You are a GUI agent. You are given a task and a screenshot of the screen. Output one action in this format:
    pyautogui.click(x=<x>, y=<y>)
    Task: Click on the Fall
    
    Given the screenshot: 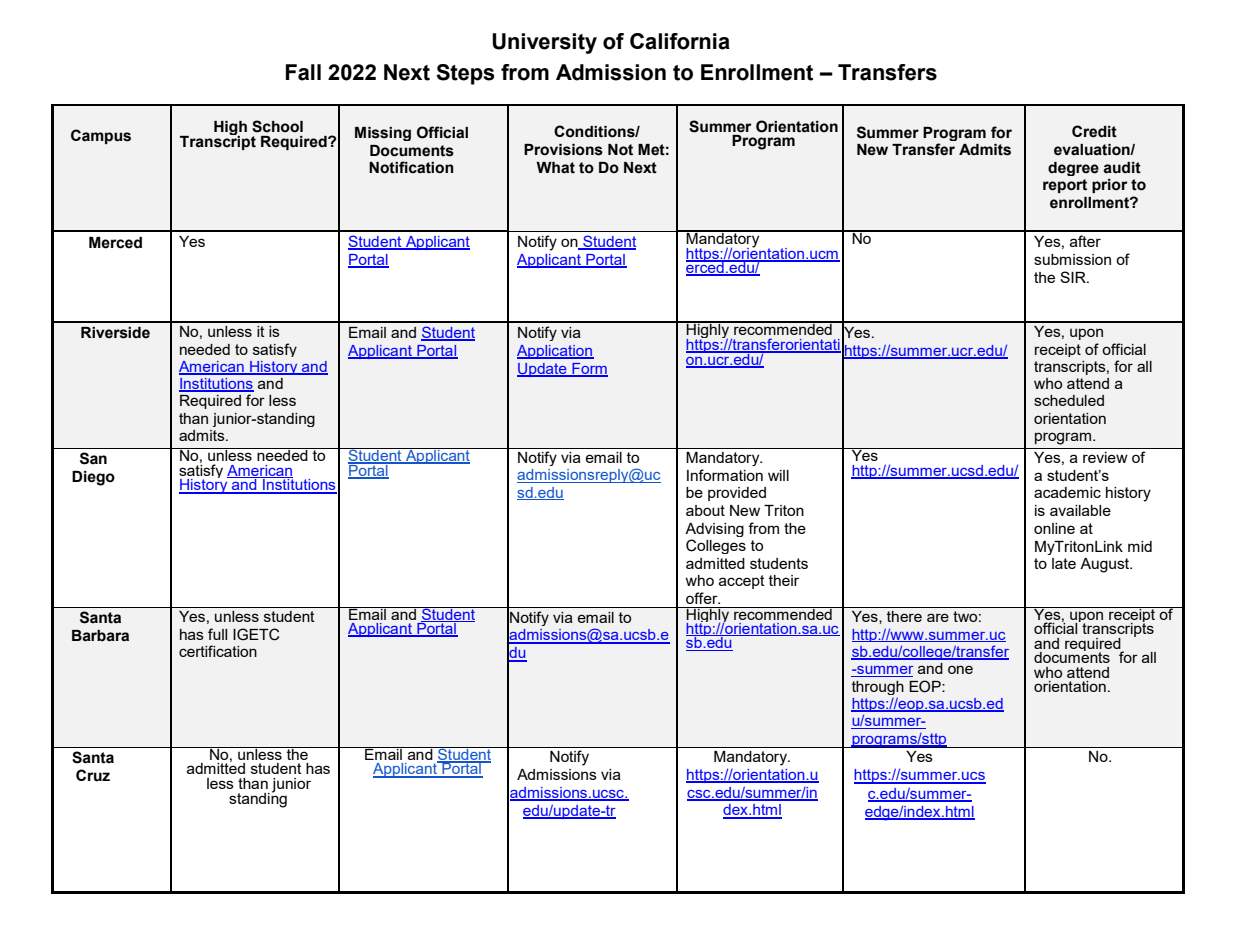 What is the action you would take?
    pyautogui.click(x=303, y=72)
